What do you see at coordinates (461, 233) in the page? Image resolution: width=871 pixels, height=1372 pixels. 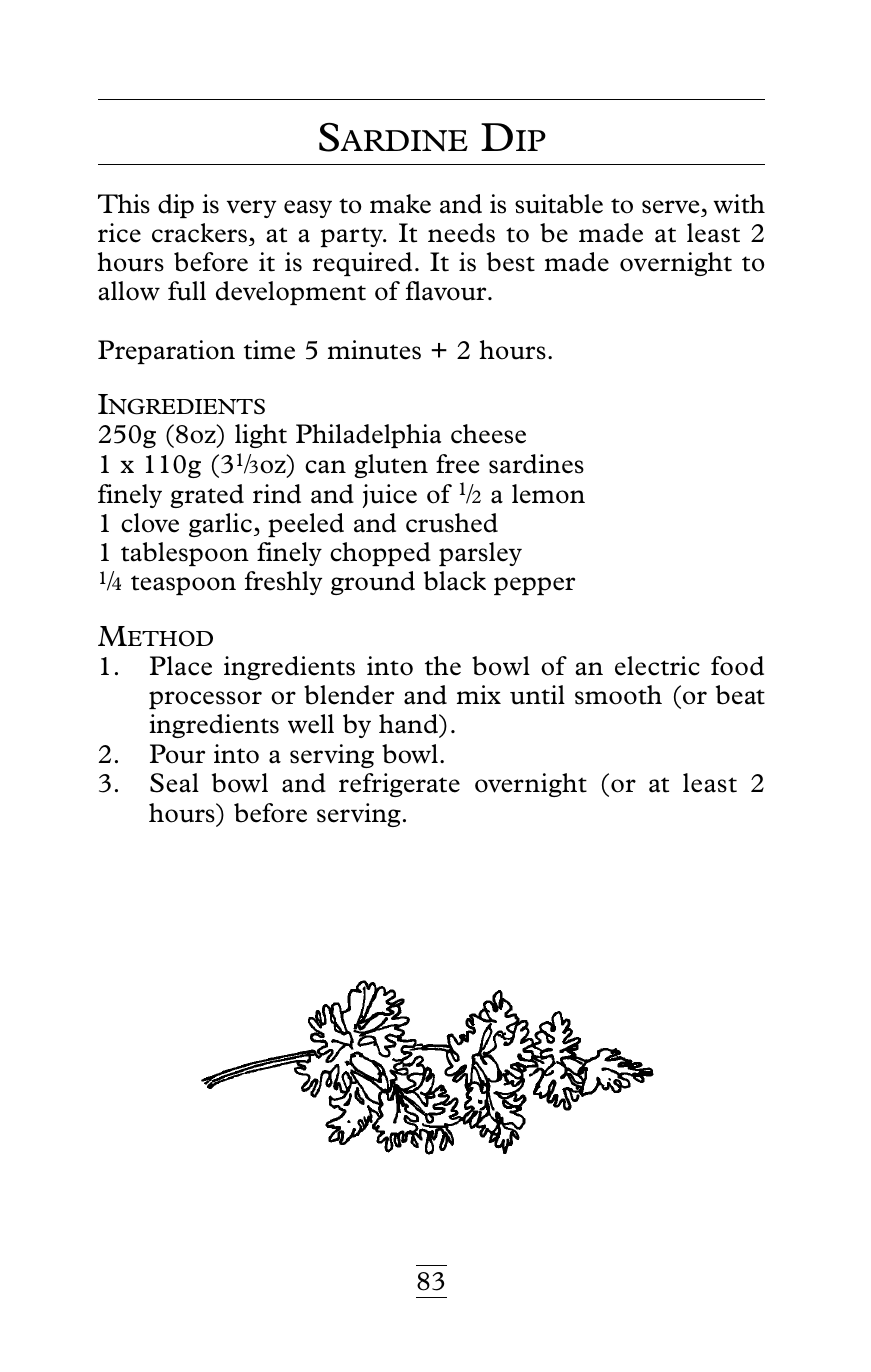 I see `needs` at bounding box center [461, 233].
